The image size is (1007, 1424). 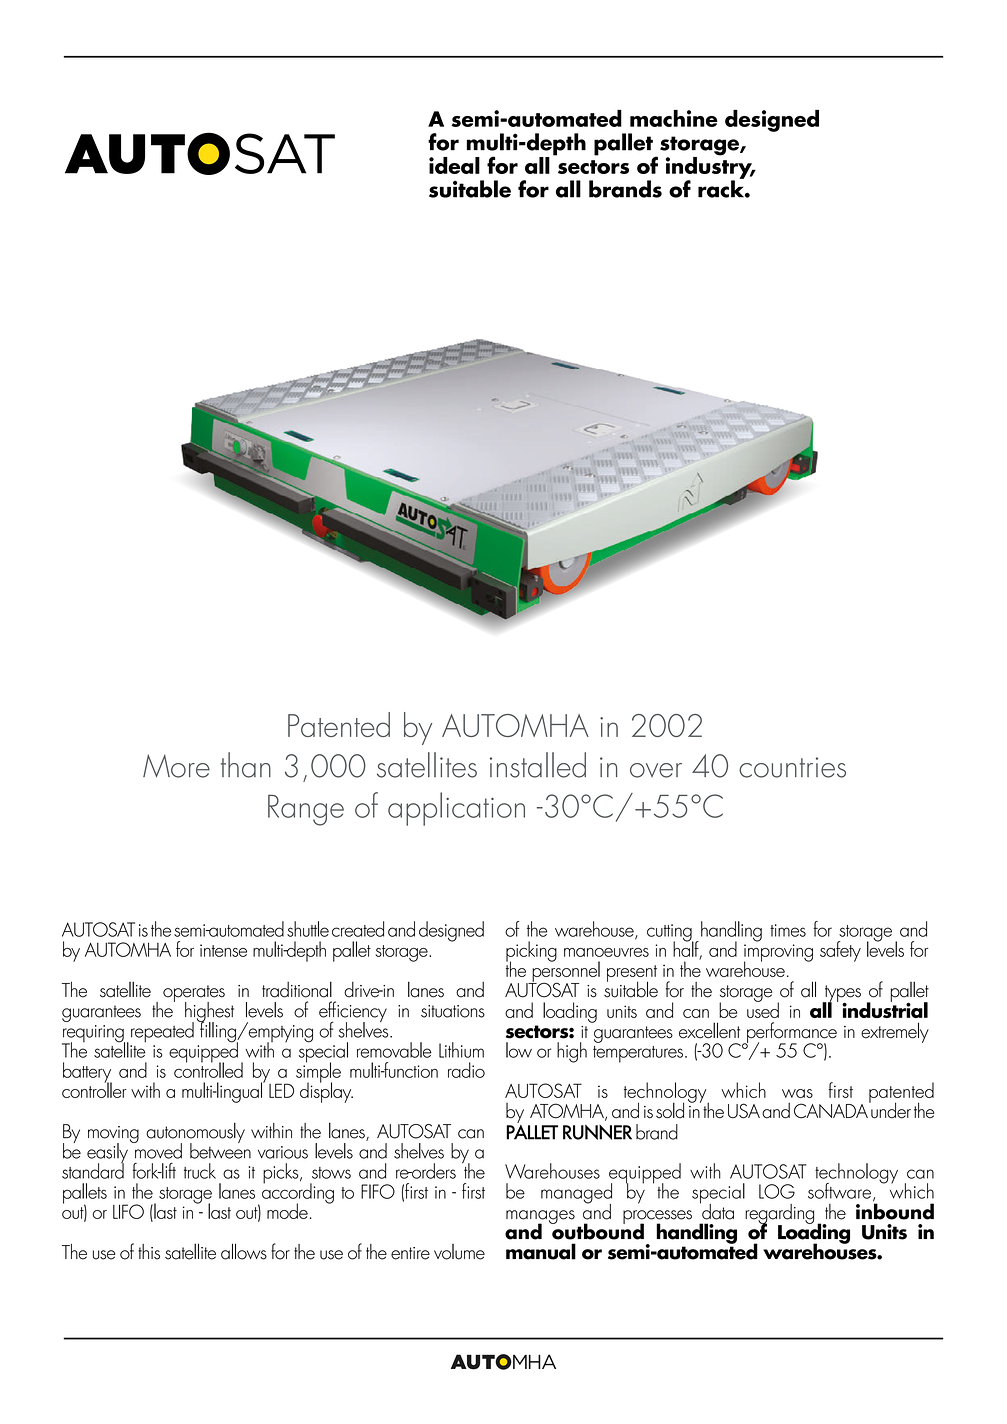 What do you see at coordinates (778, 954) in the screenshot?
I see `improving` at bounding box center [778, 954].
